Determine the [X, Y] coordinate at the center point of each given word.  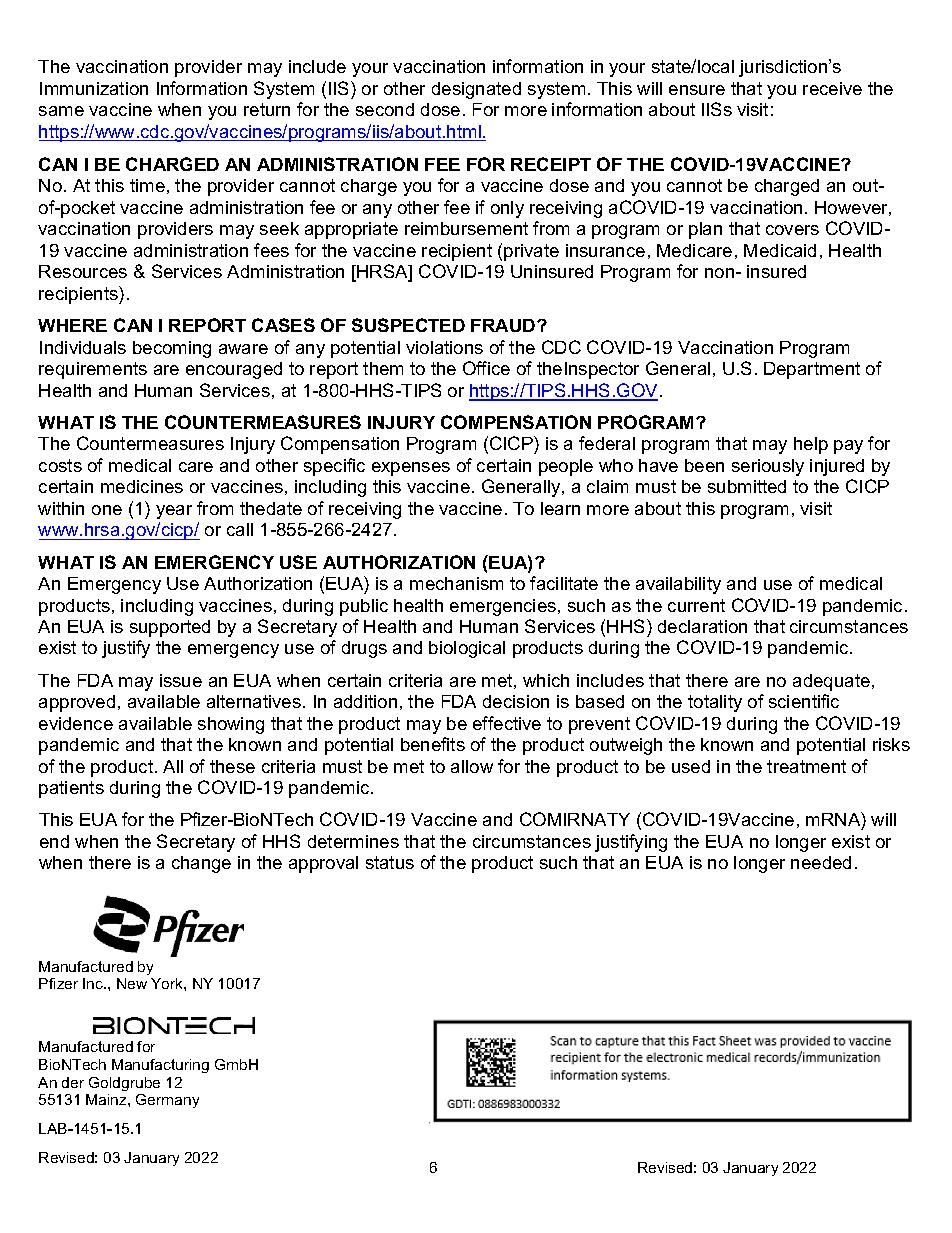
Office [486, 368]
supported [170, 628]
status [390, 862]
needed [821, 862]
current [696, 605]
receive [832, 88]
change [201, 864]
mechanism [456, 583]
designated [476, 90]
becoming [172, 349]
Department [812, 370]
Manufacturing [160, 1066]
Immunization [94, 88]
